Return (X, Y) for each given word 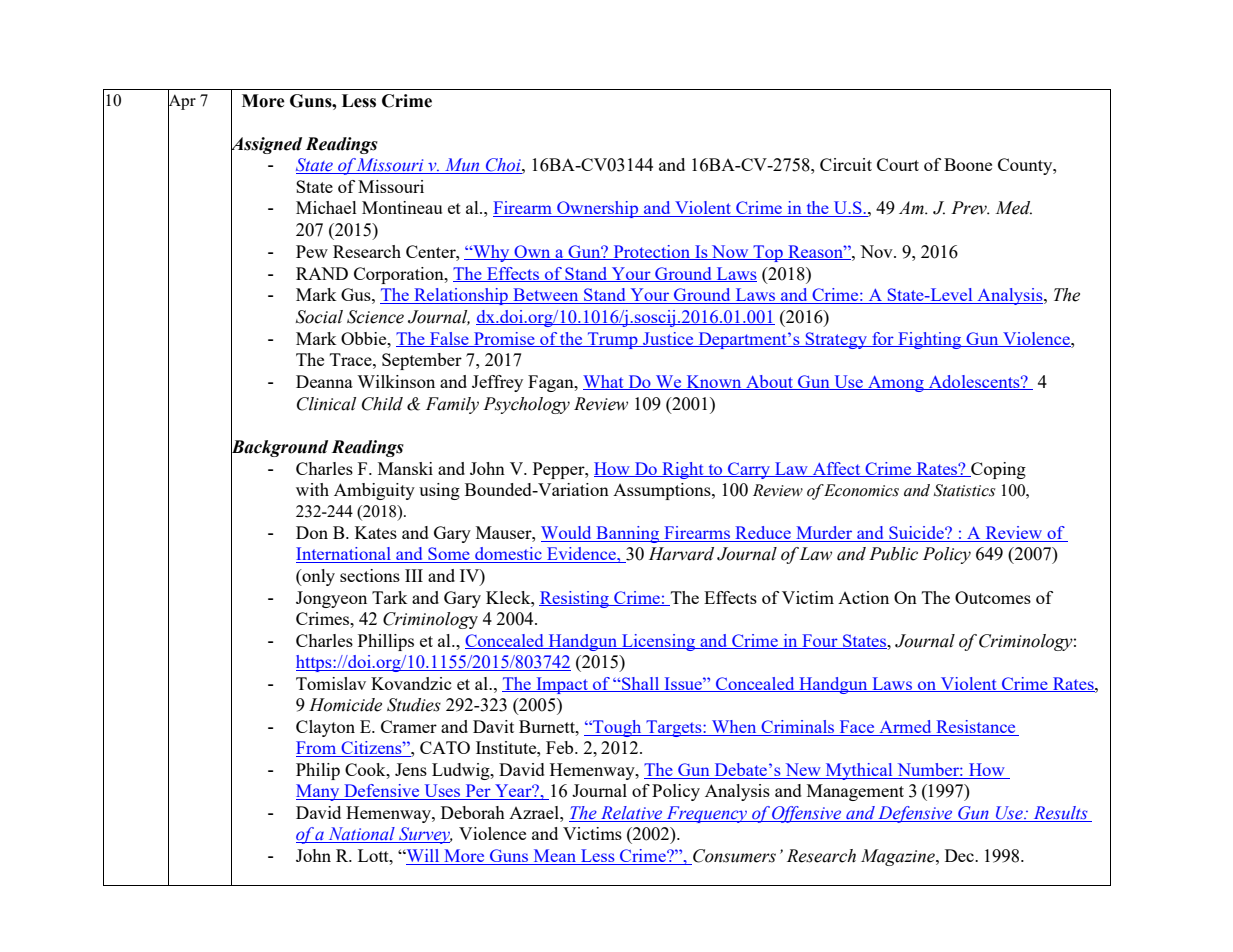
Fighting (930, 340)
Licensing (659, 642)
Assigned (266, 145)
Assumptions (663, 491)
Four (820, 641)
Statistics (964, 490)
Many (319, 792)
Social (319, 317)
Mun (462, 166)
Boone (968, 164)
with (312, 489)
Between (546, 296)
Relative (632, 814)
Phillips (386, 642)
